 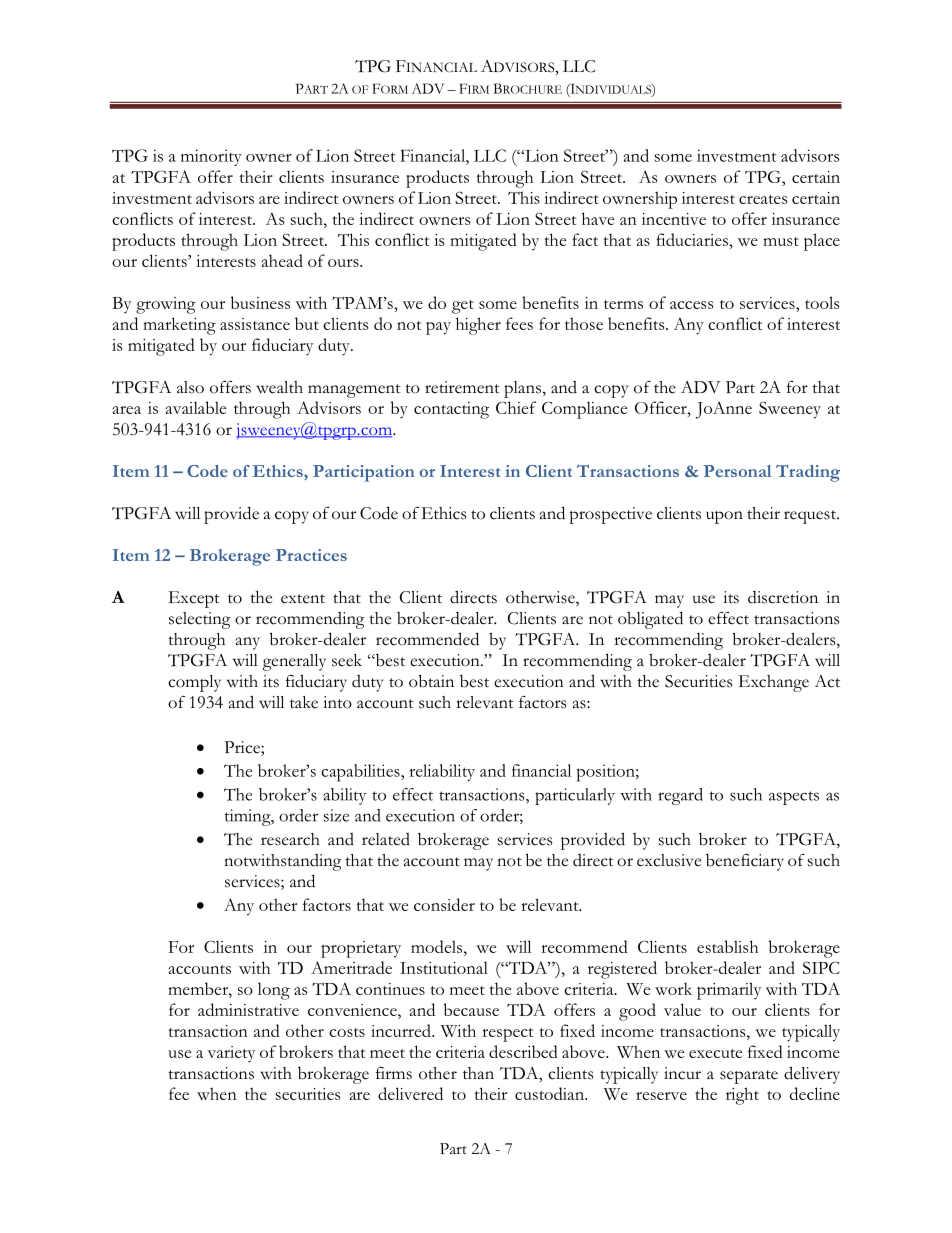 I want to click on minority, so click(x=211, y=157).
